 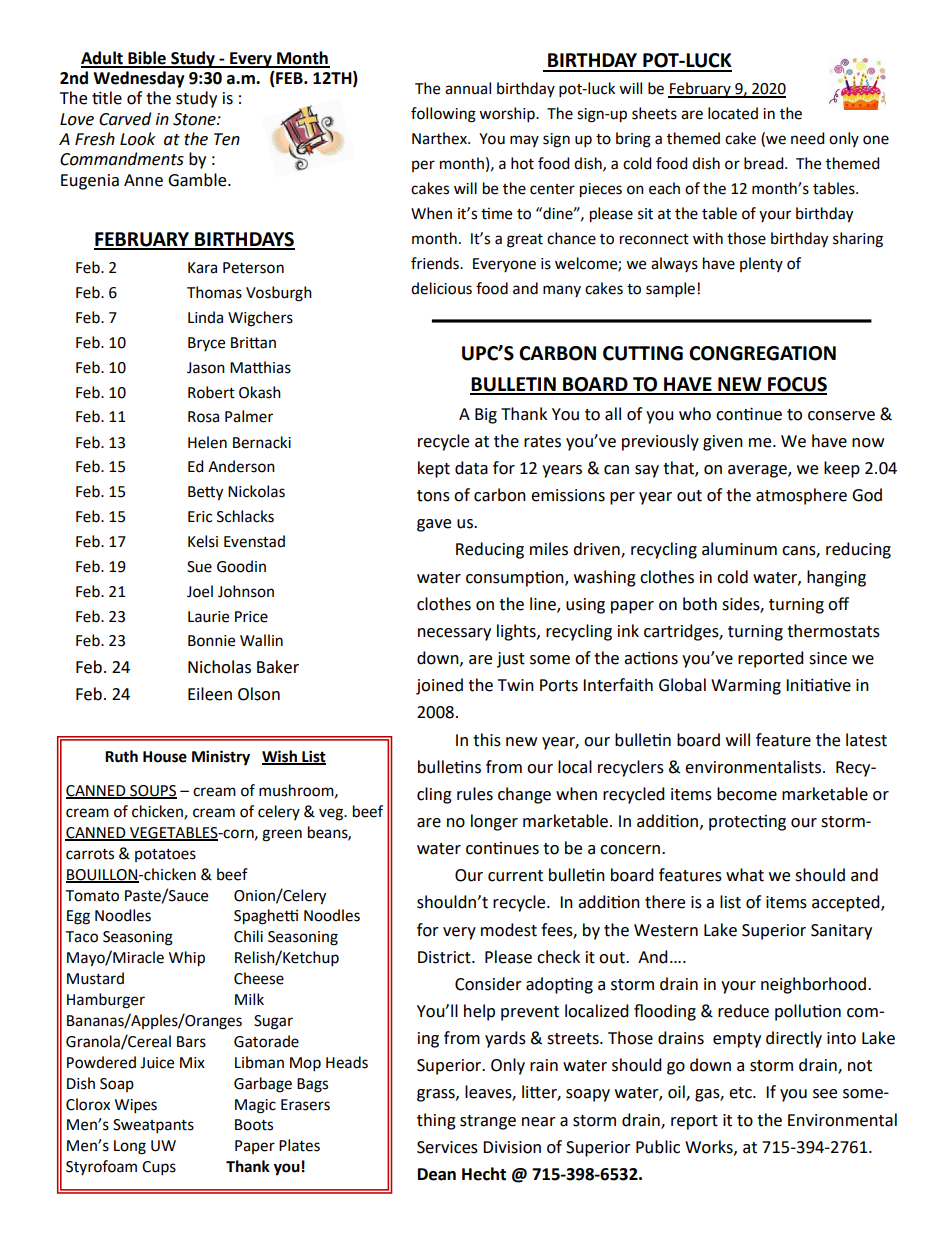 What do you see at coordinates (747, 794) in the screenshot?
I see `become` at bounding box center [747, 794].
